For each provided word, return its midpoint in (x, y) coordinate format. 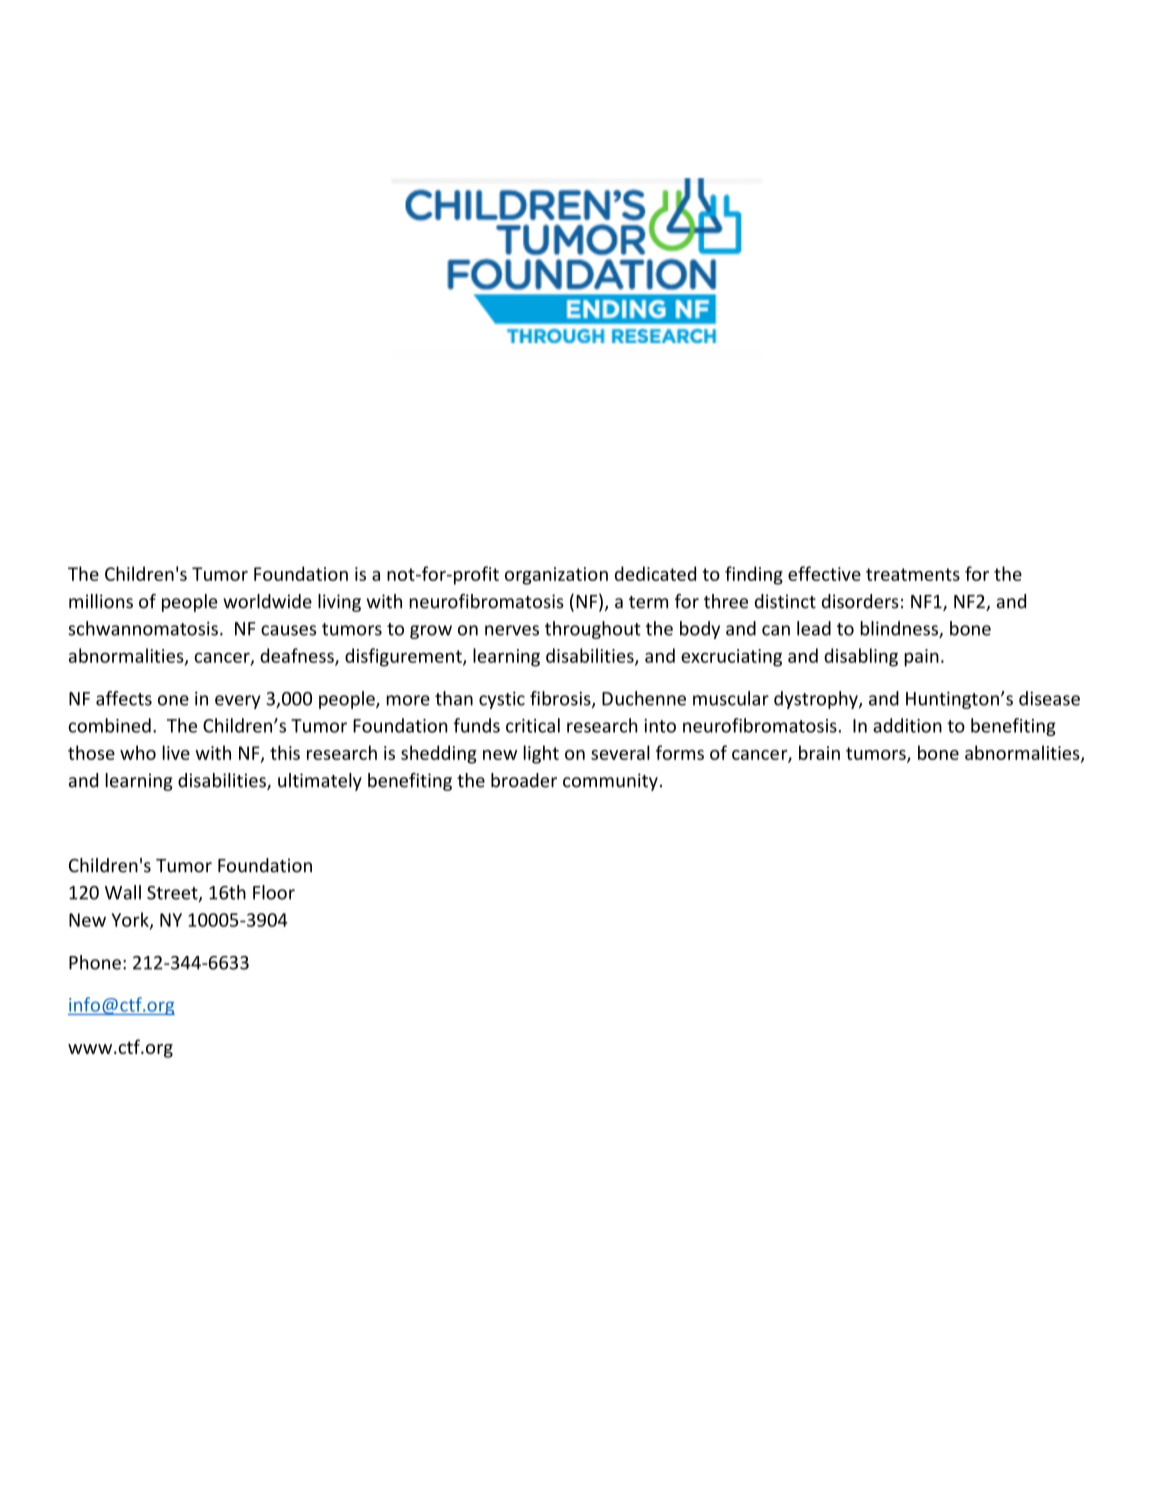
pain (921, 658)
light (541, 754)
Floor (274, 892)
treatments (913, 574)
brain (819, 752)
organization (556, 576)
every (238, 702)
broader (524, 780)
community (610, 782)
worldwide (267, 601)
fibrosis (561, 699)
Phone (95, 962)
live (176, 752)
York (131, 920)
